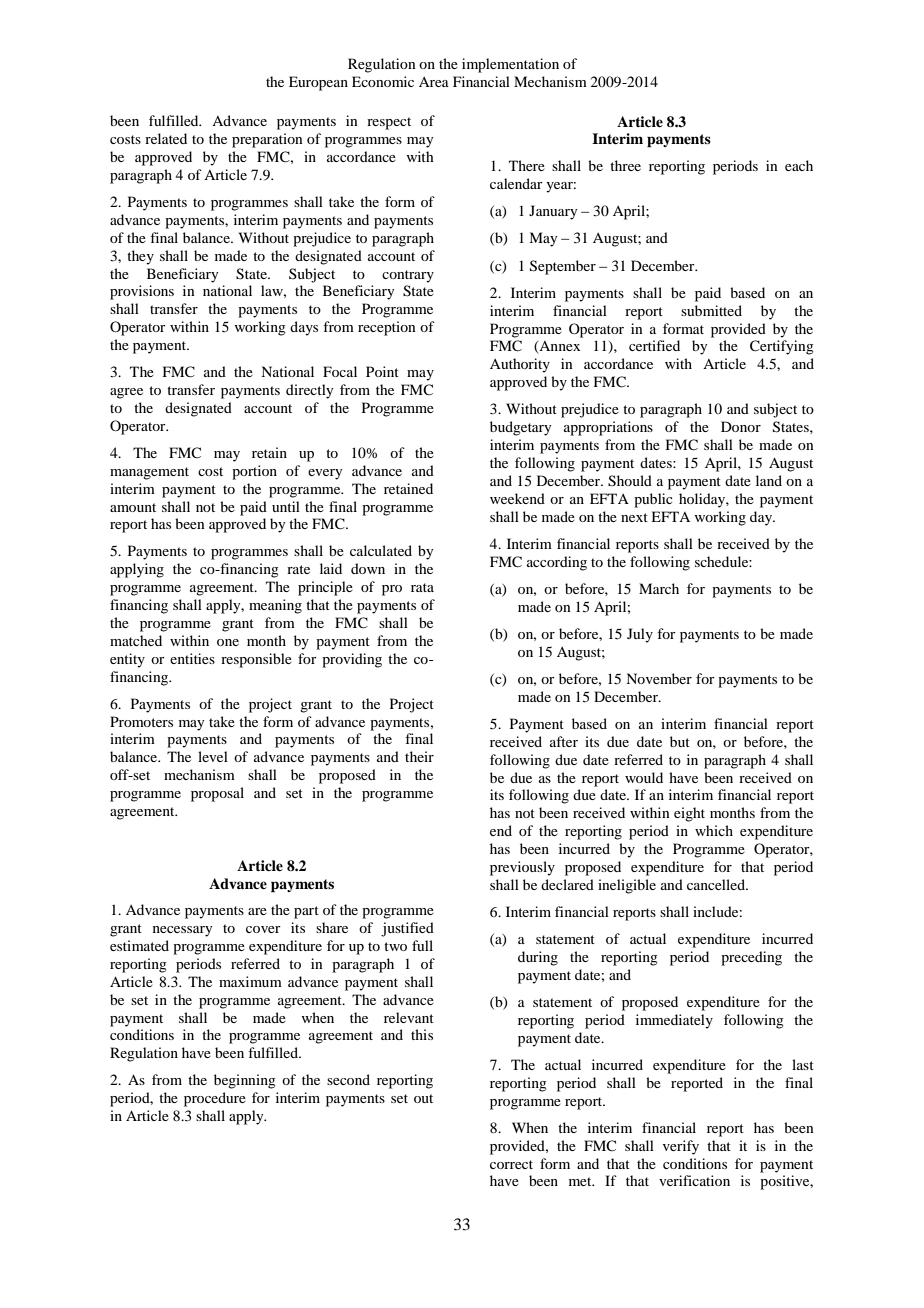 The width and height of the image is (924, 1308). Describe the element at coordinates (228, 642) in the image. I see `one` at that location.
